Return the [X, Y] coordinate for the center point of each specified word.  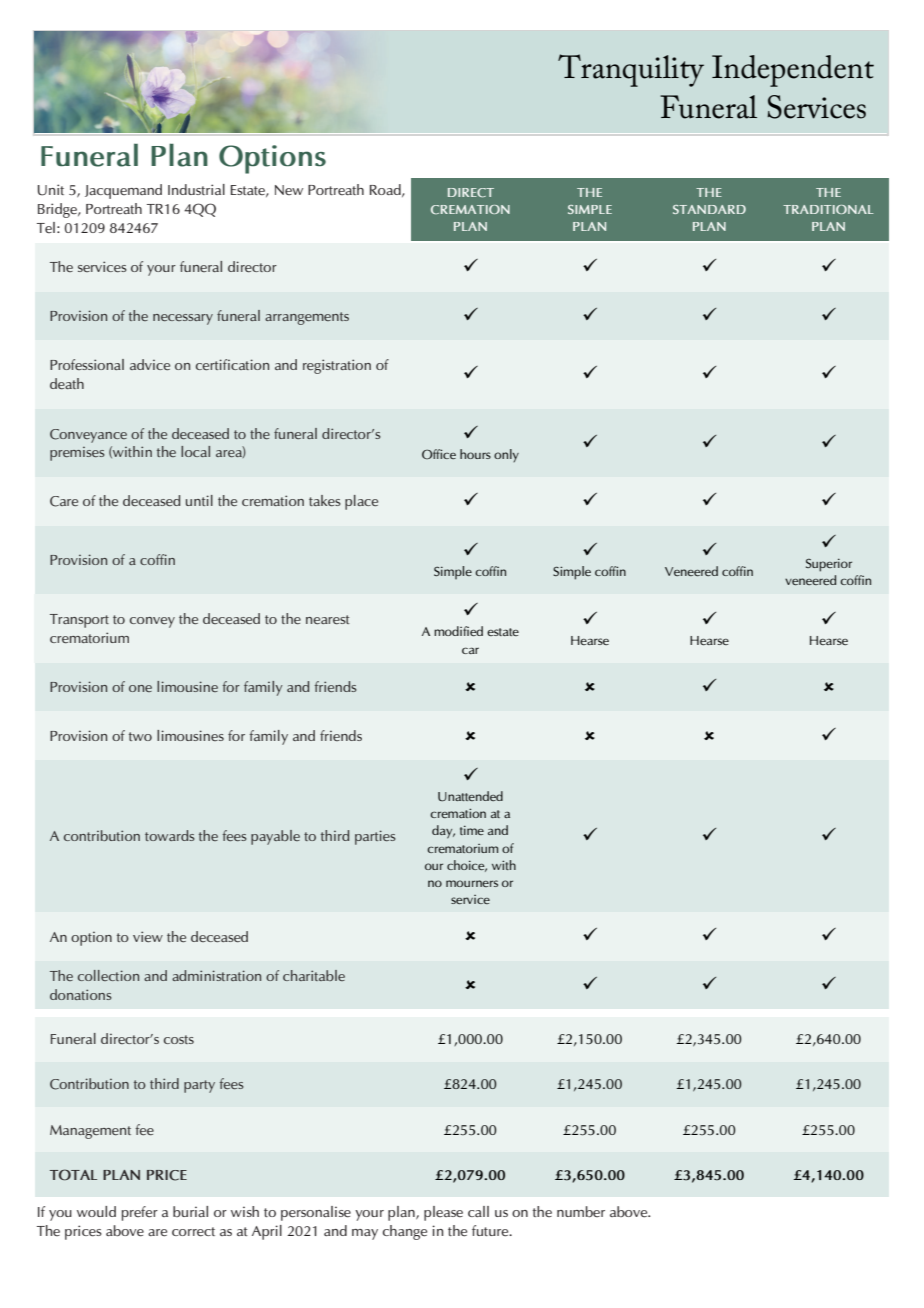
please [443, 1213]
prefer [140, 1213]
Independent [793, 71]
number [581, 1211]
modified [458, 631]
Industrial [196, 189]
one [140, 688]
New [289, 190]
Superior [829, 565]
